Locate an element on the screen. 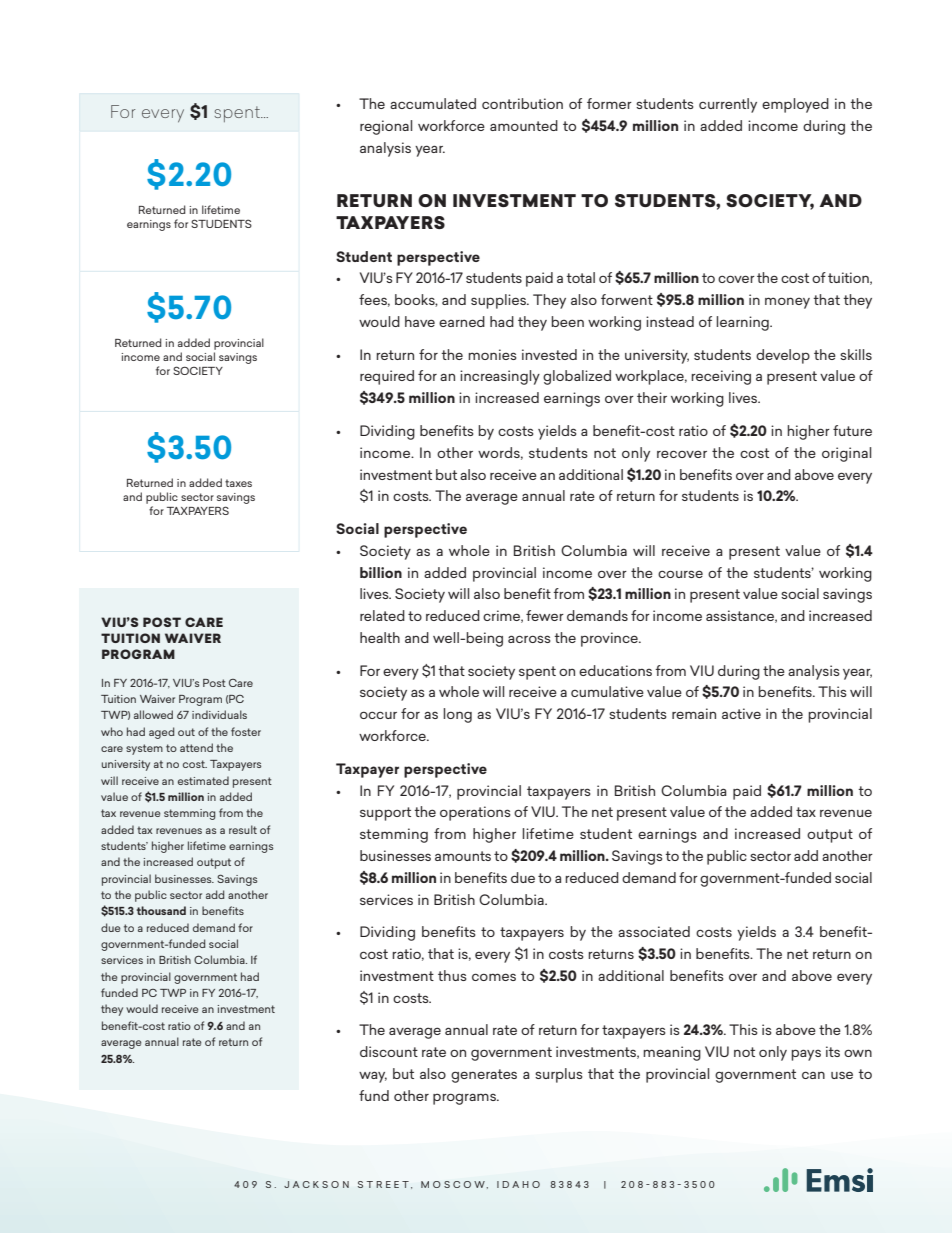  amounts is located at coordinates (463, 856).
